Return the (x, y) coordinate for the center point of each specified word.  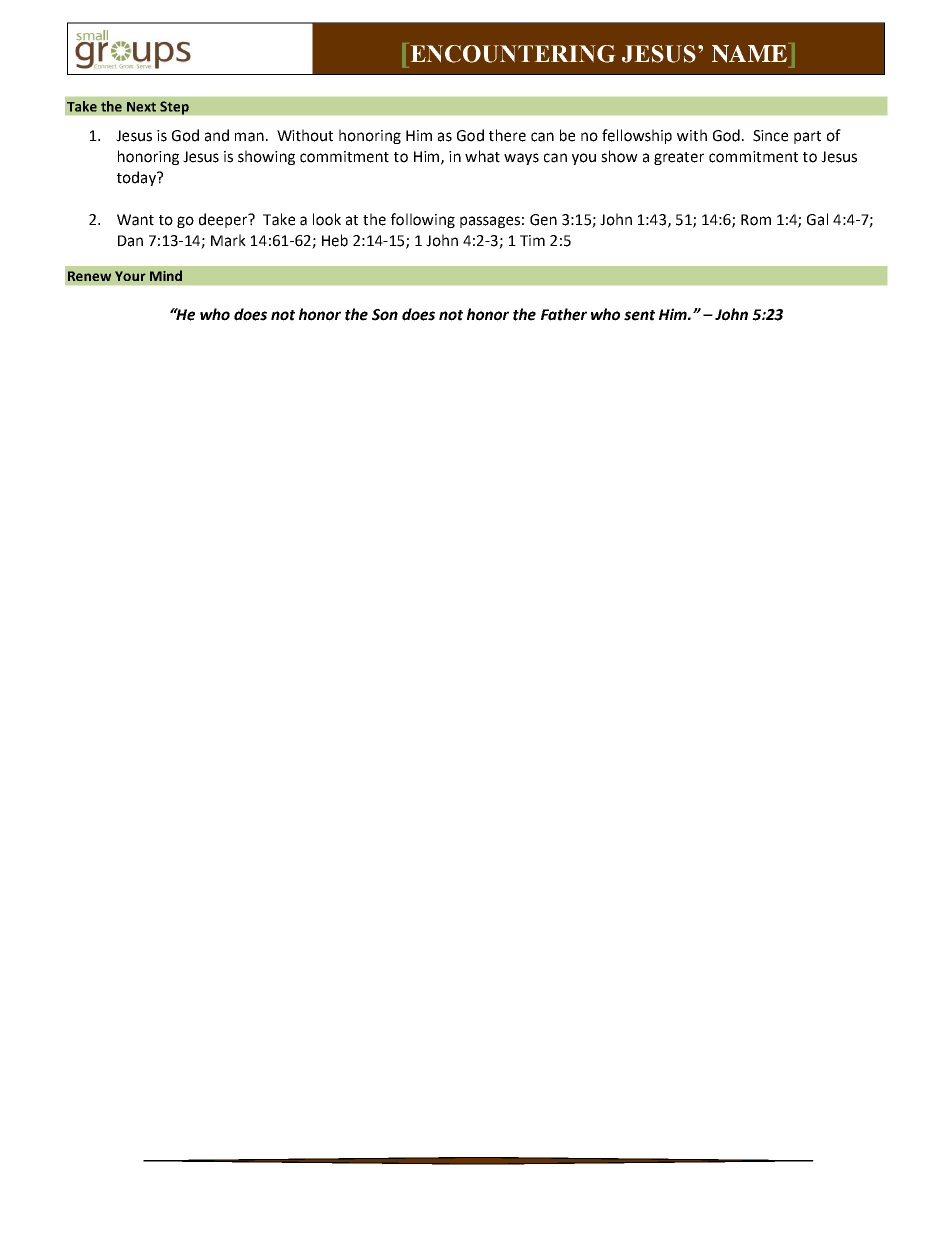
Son (385, 315)
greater (679, 158)
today (137, 178)
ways (521, 159)
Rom (756, 220)
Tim (532, 240)
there (507, 135)
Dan (130, 241)
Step (174, 108)
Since (770, 136)
